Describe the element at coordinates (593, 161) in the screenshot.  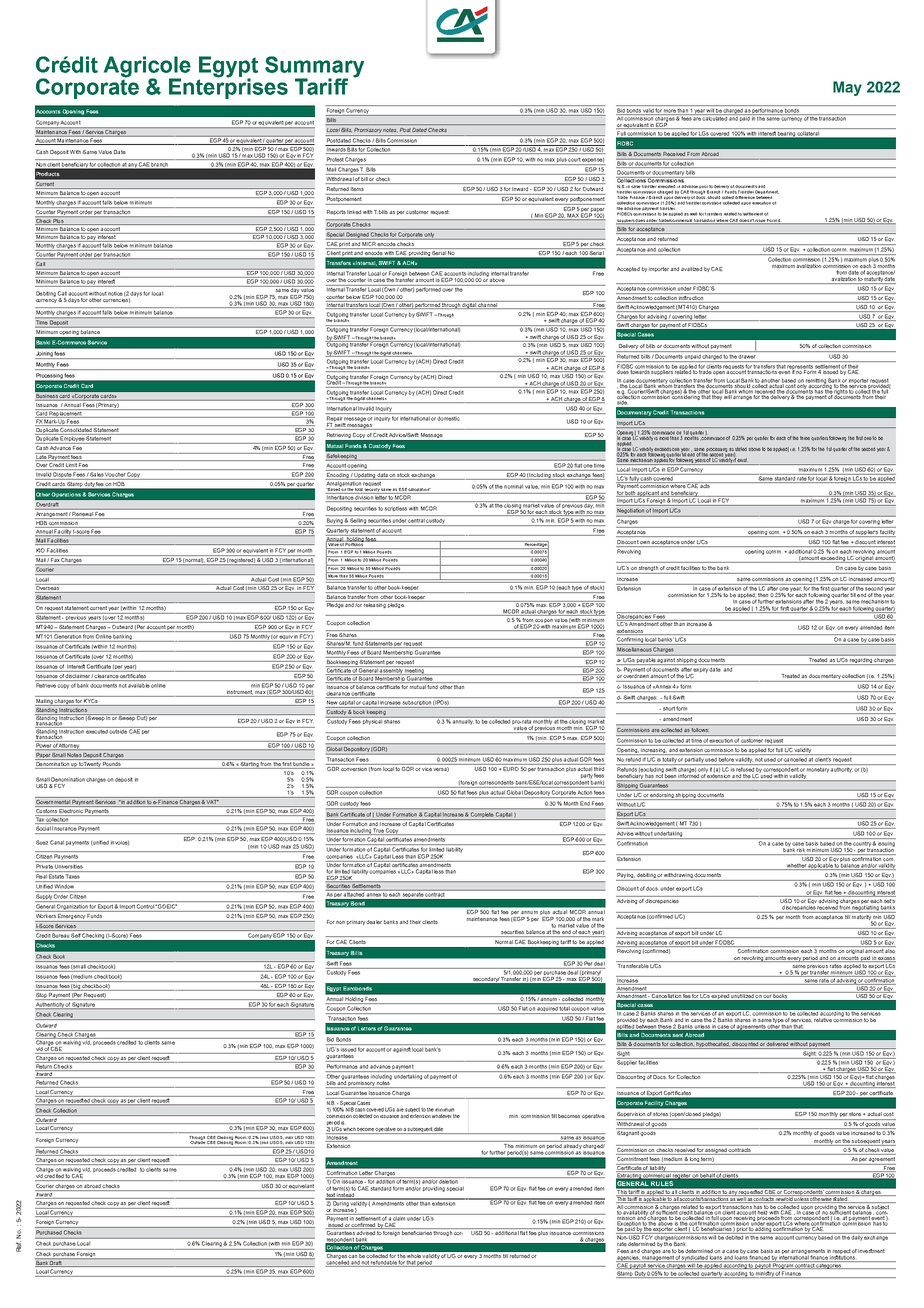
I see `expense` at that location.
